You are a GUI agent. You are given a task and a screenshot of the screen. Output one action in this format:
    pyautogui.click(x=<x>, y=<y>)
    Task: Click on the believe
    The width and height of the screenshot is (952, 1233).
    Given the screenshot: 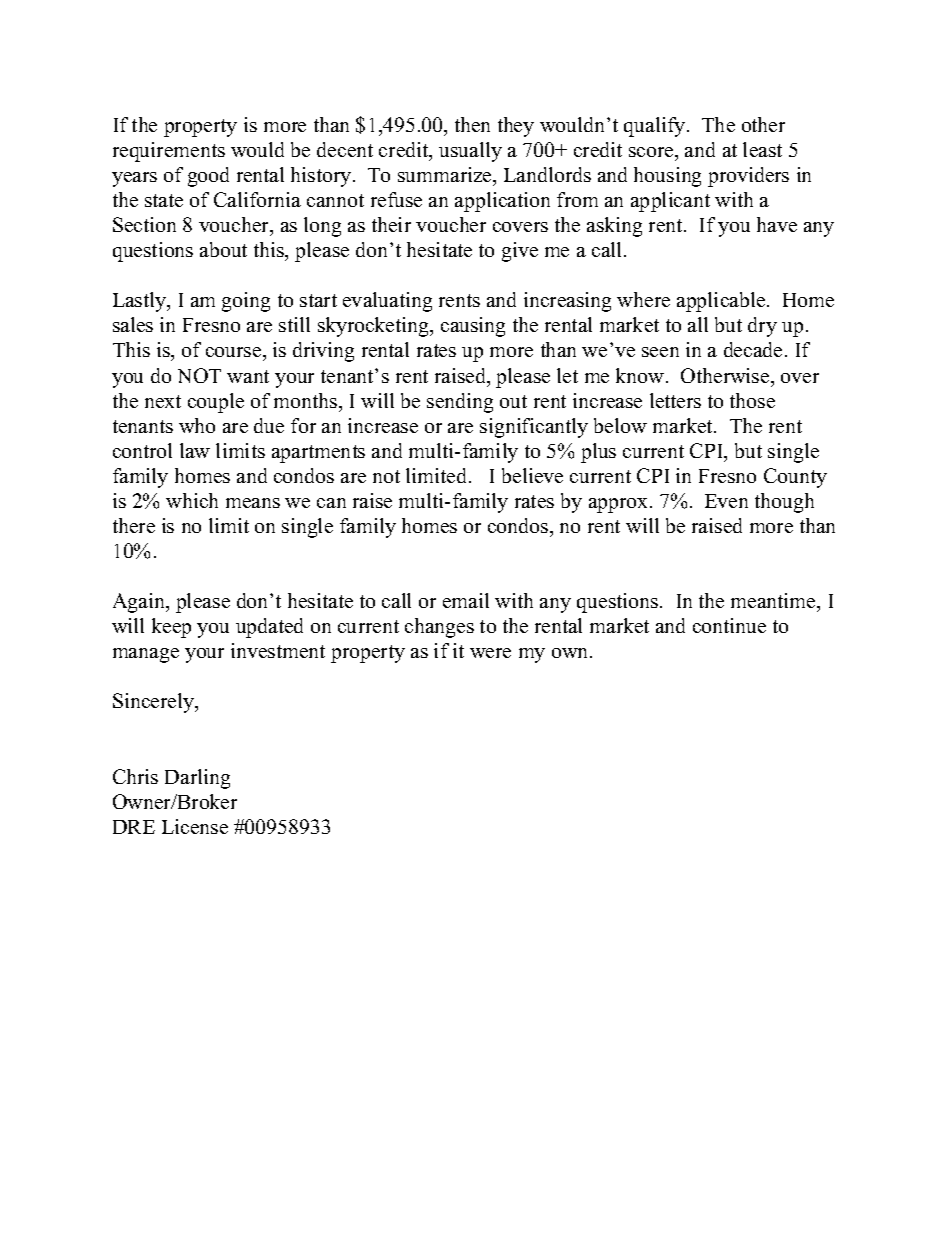 What is the action you would take?
    pyautogui.click(x=532, y=475)
